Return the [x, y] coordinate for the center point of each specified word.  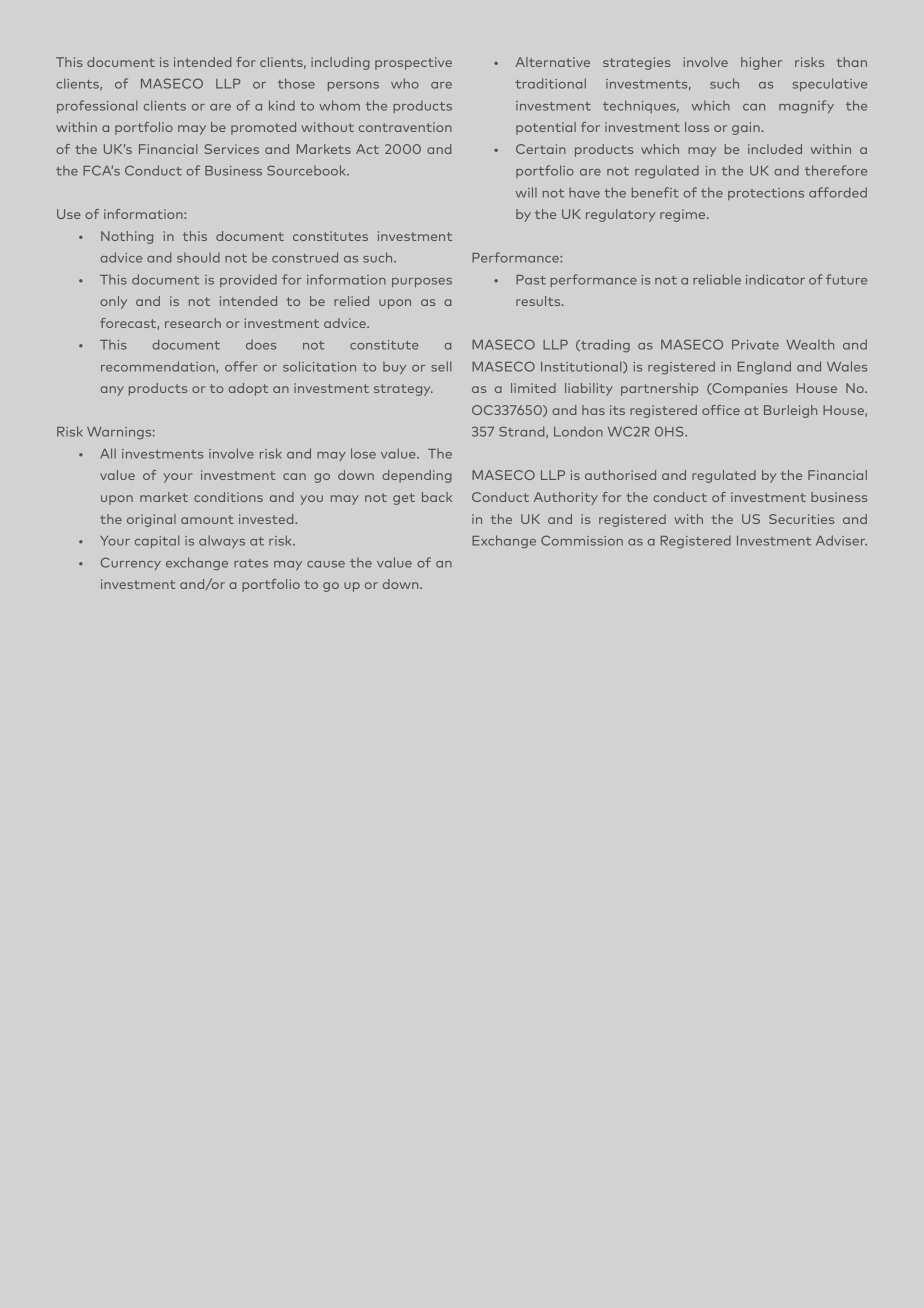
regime [684, 215]
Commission [582, 540]
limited [533, 388]
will [526, 192]
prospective [413, 63]
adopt [248, 389]
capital [157, 541]
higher [761, 63]
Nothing [127, 237]
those [296, 83]
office [721, 410]
